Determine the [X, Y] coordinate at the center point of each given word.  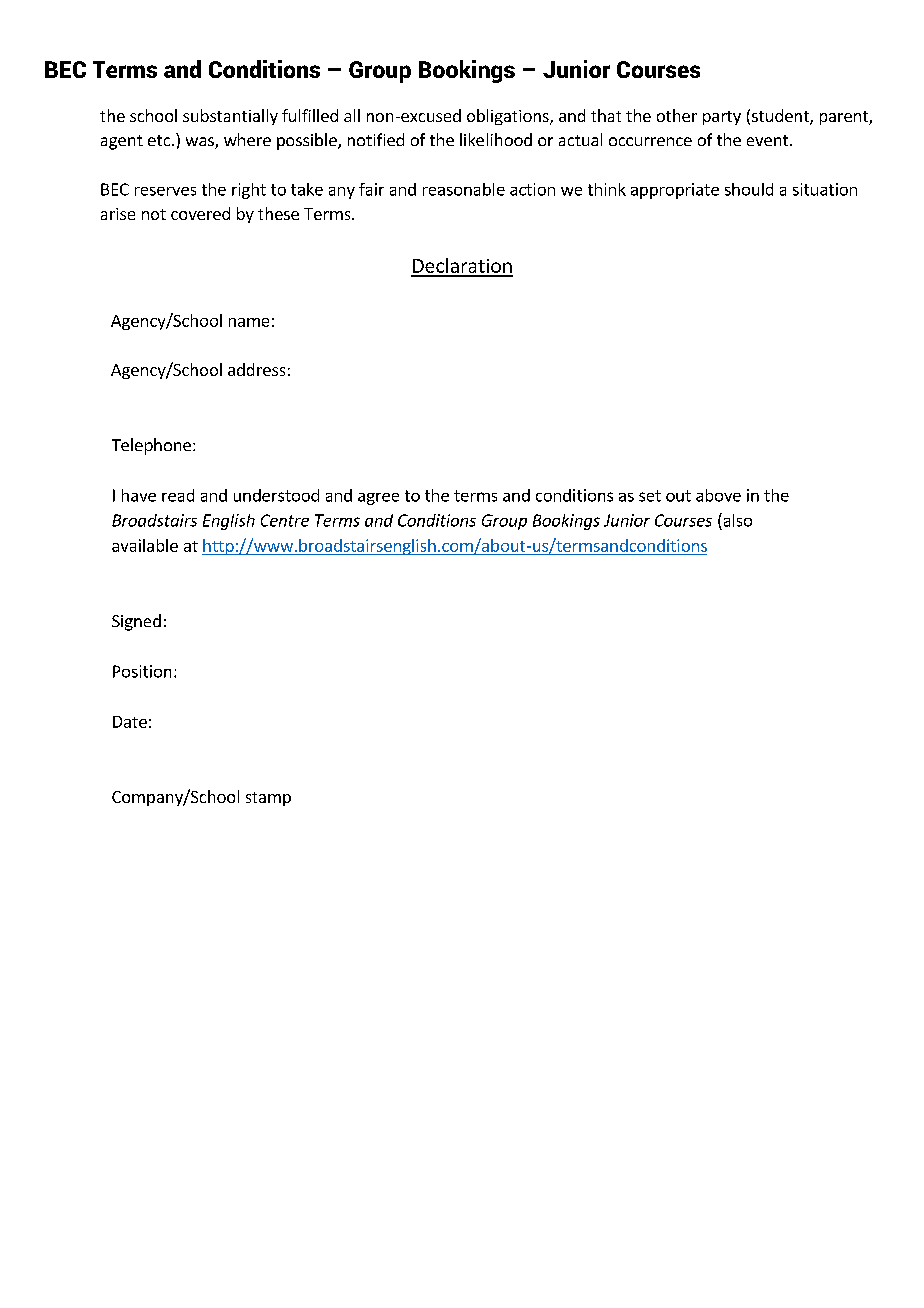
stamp [268, 799]
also [736, 520]
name [249, 322]
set [650, 496]
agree [378, 499]
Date [130, 722]
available [145, 545]
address [256, 369]
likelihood [496, 139]
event [769, 140]
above [718, 495]
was [201, 143]
